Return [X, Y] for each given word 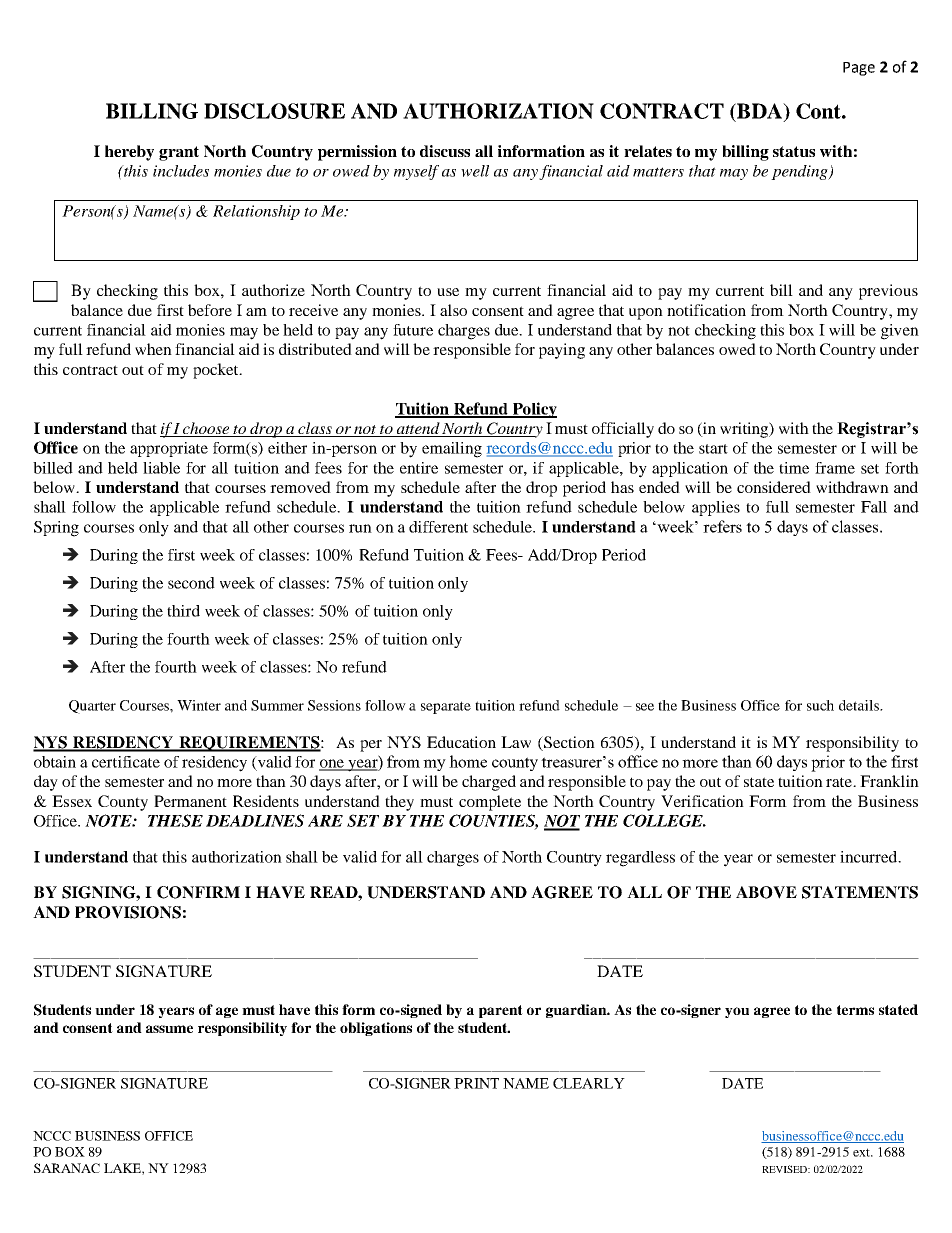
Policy [533, 410]
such [820, 705]
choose [206, 429]
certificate [126, 762]
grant [179, 153]
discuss [445, 151]
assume [169, 1029]
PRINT [476, 1083]
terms [855, 1010]
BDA [759, 111]
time [794, 468]
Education [461, 742]
